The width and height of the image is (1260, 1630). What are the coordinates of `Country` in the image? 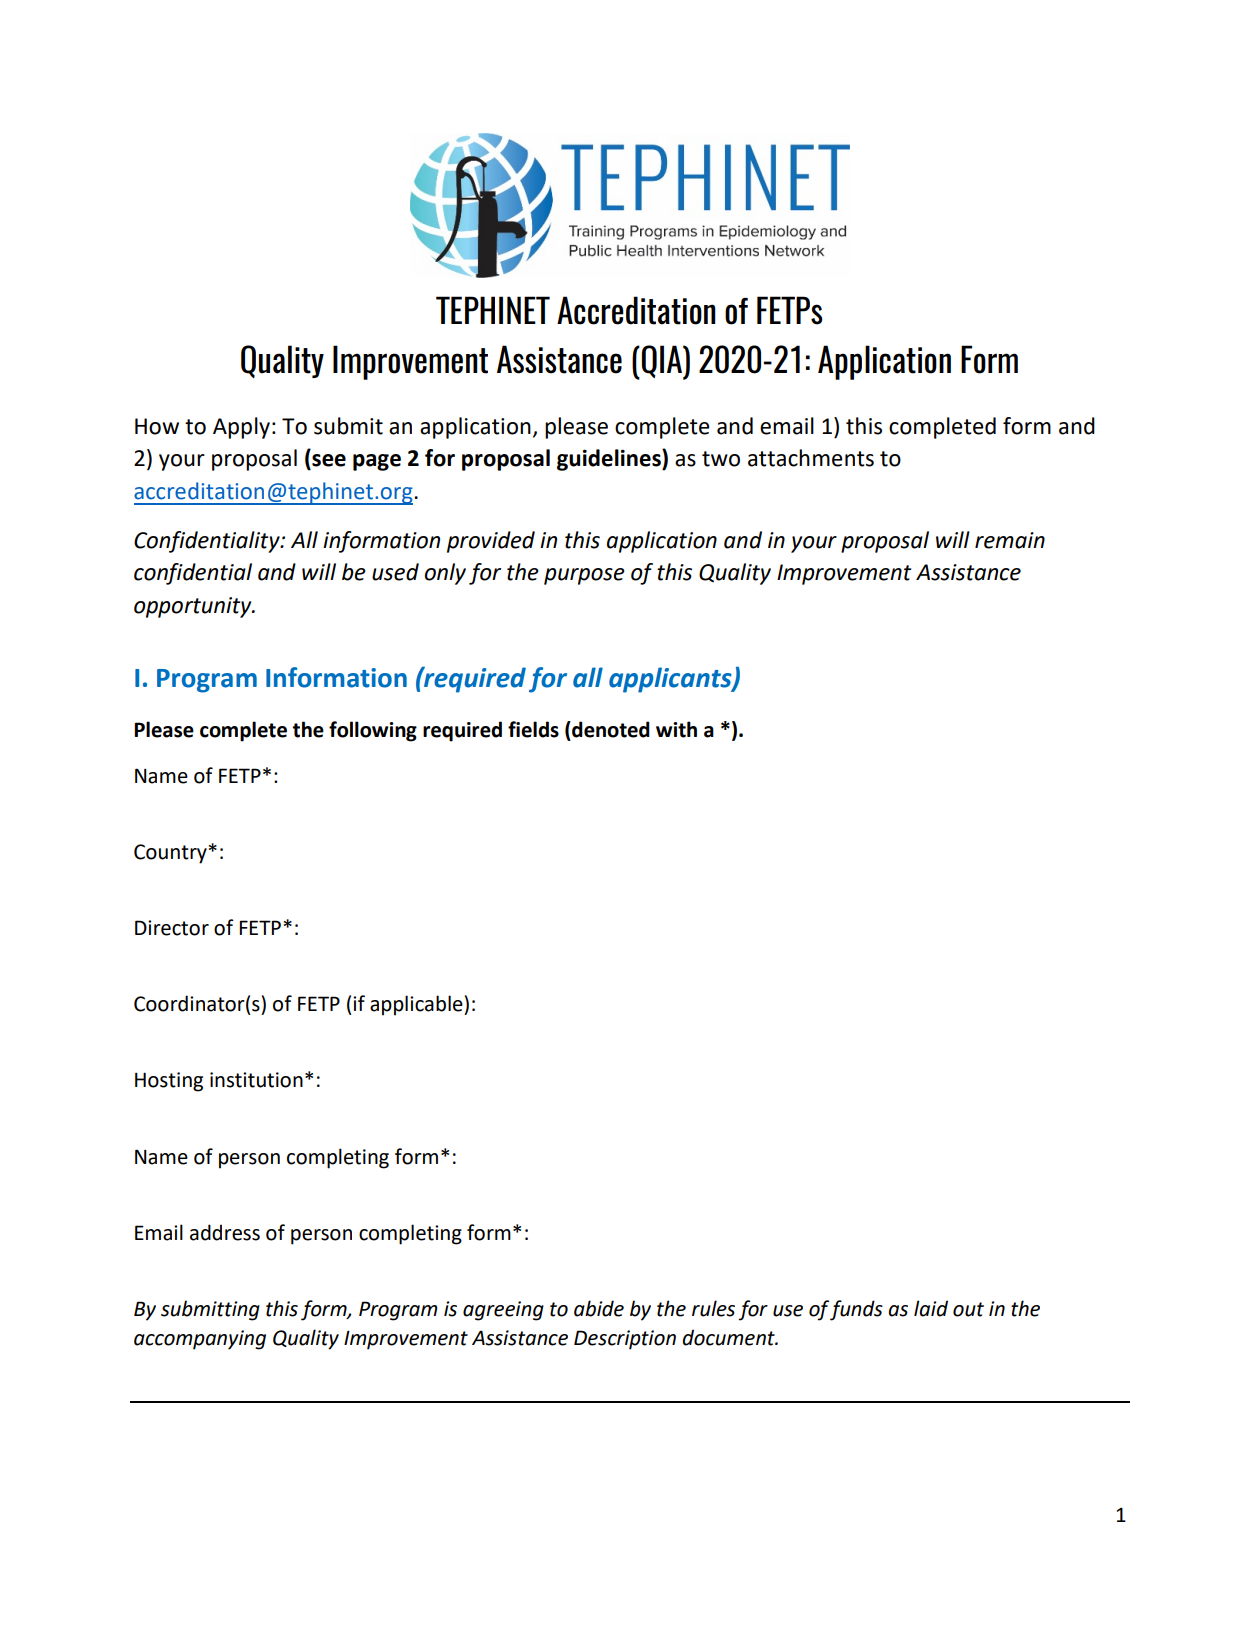 It's located at (170, 854).
